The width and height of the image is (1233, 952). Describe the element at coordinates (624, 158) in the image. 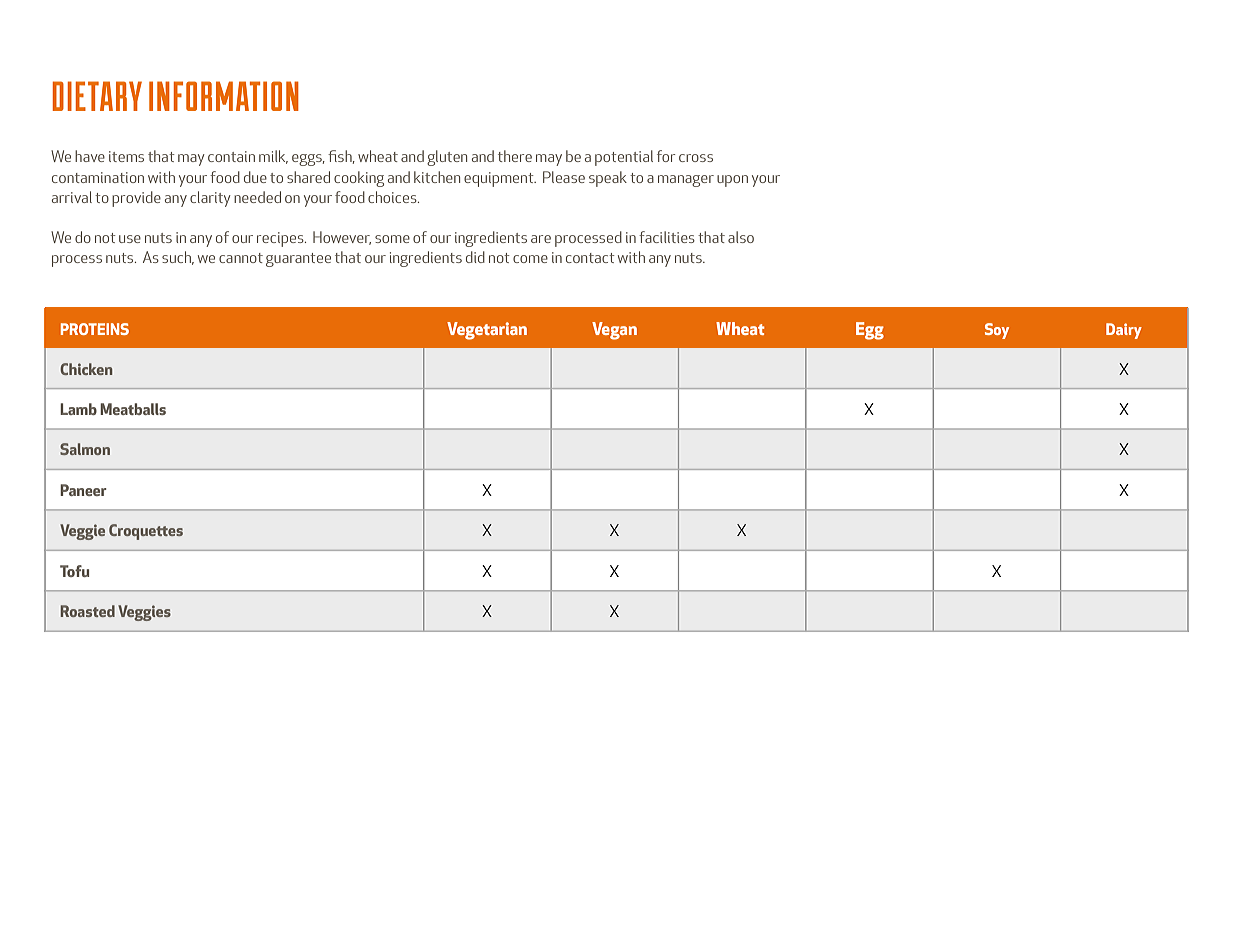

I see `potential` at that location.
